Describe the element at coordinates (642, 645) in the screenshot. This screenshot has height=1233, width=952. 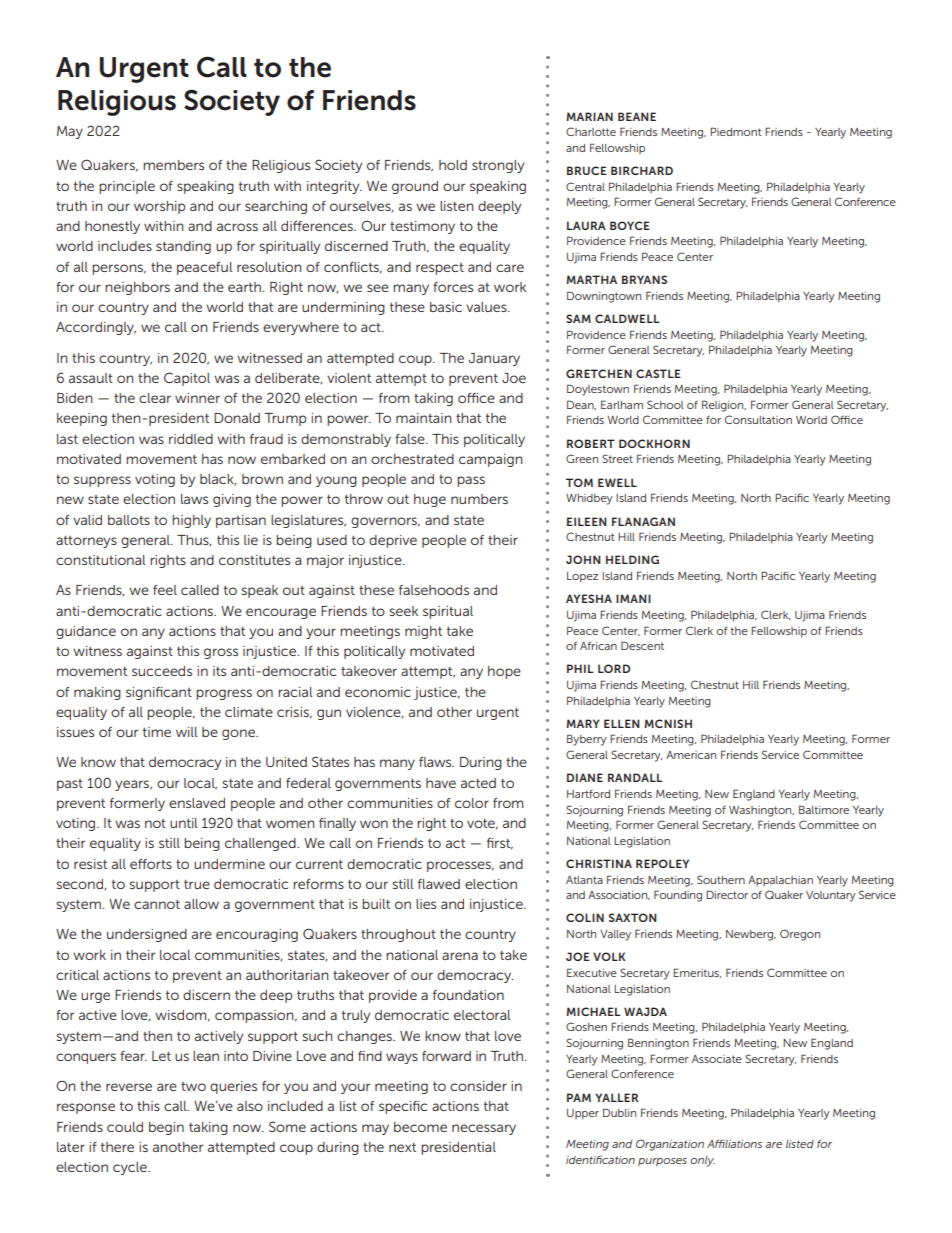
I see `Descent` at that location.
